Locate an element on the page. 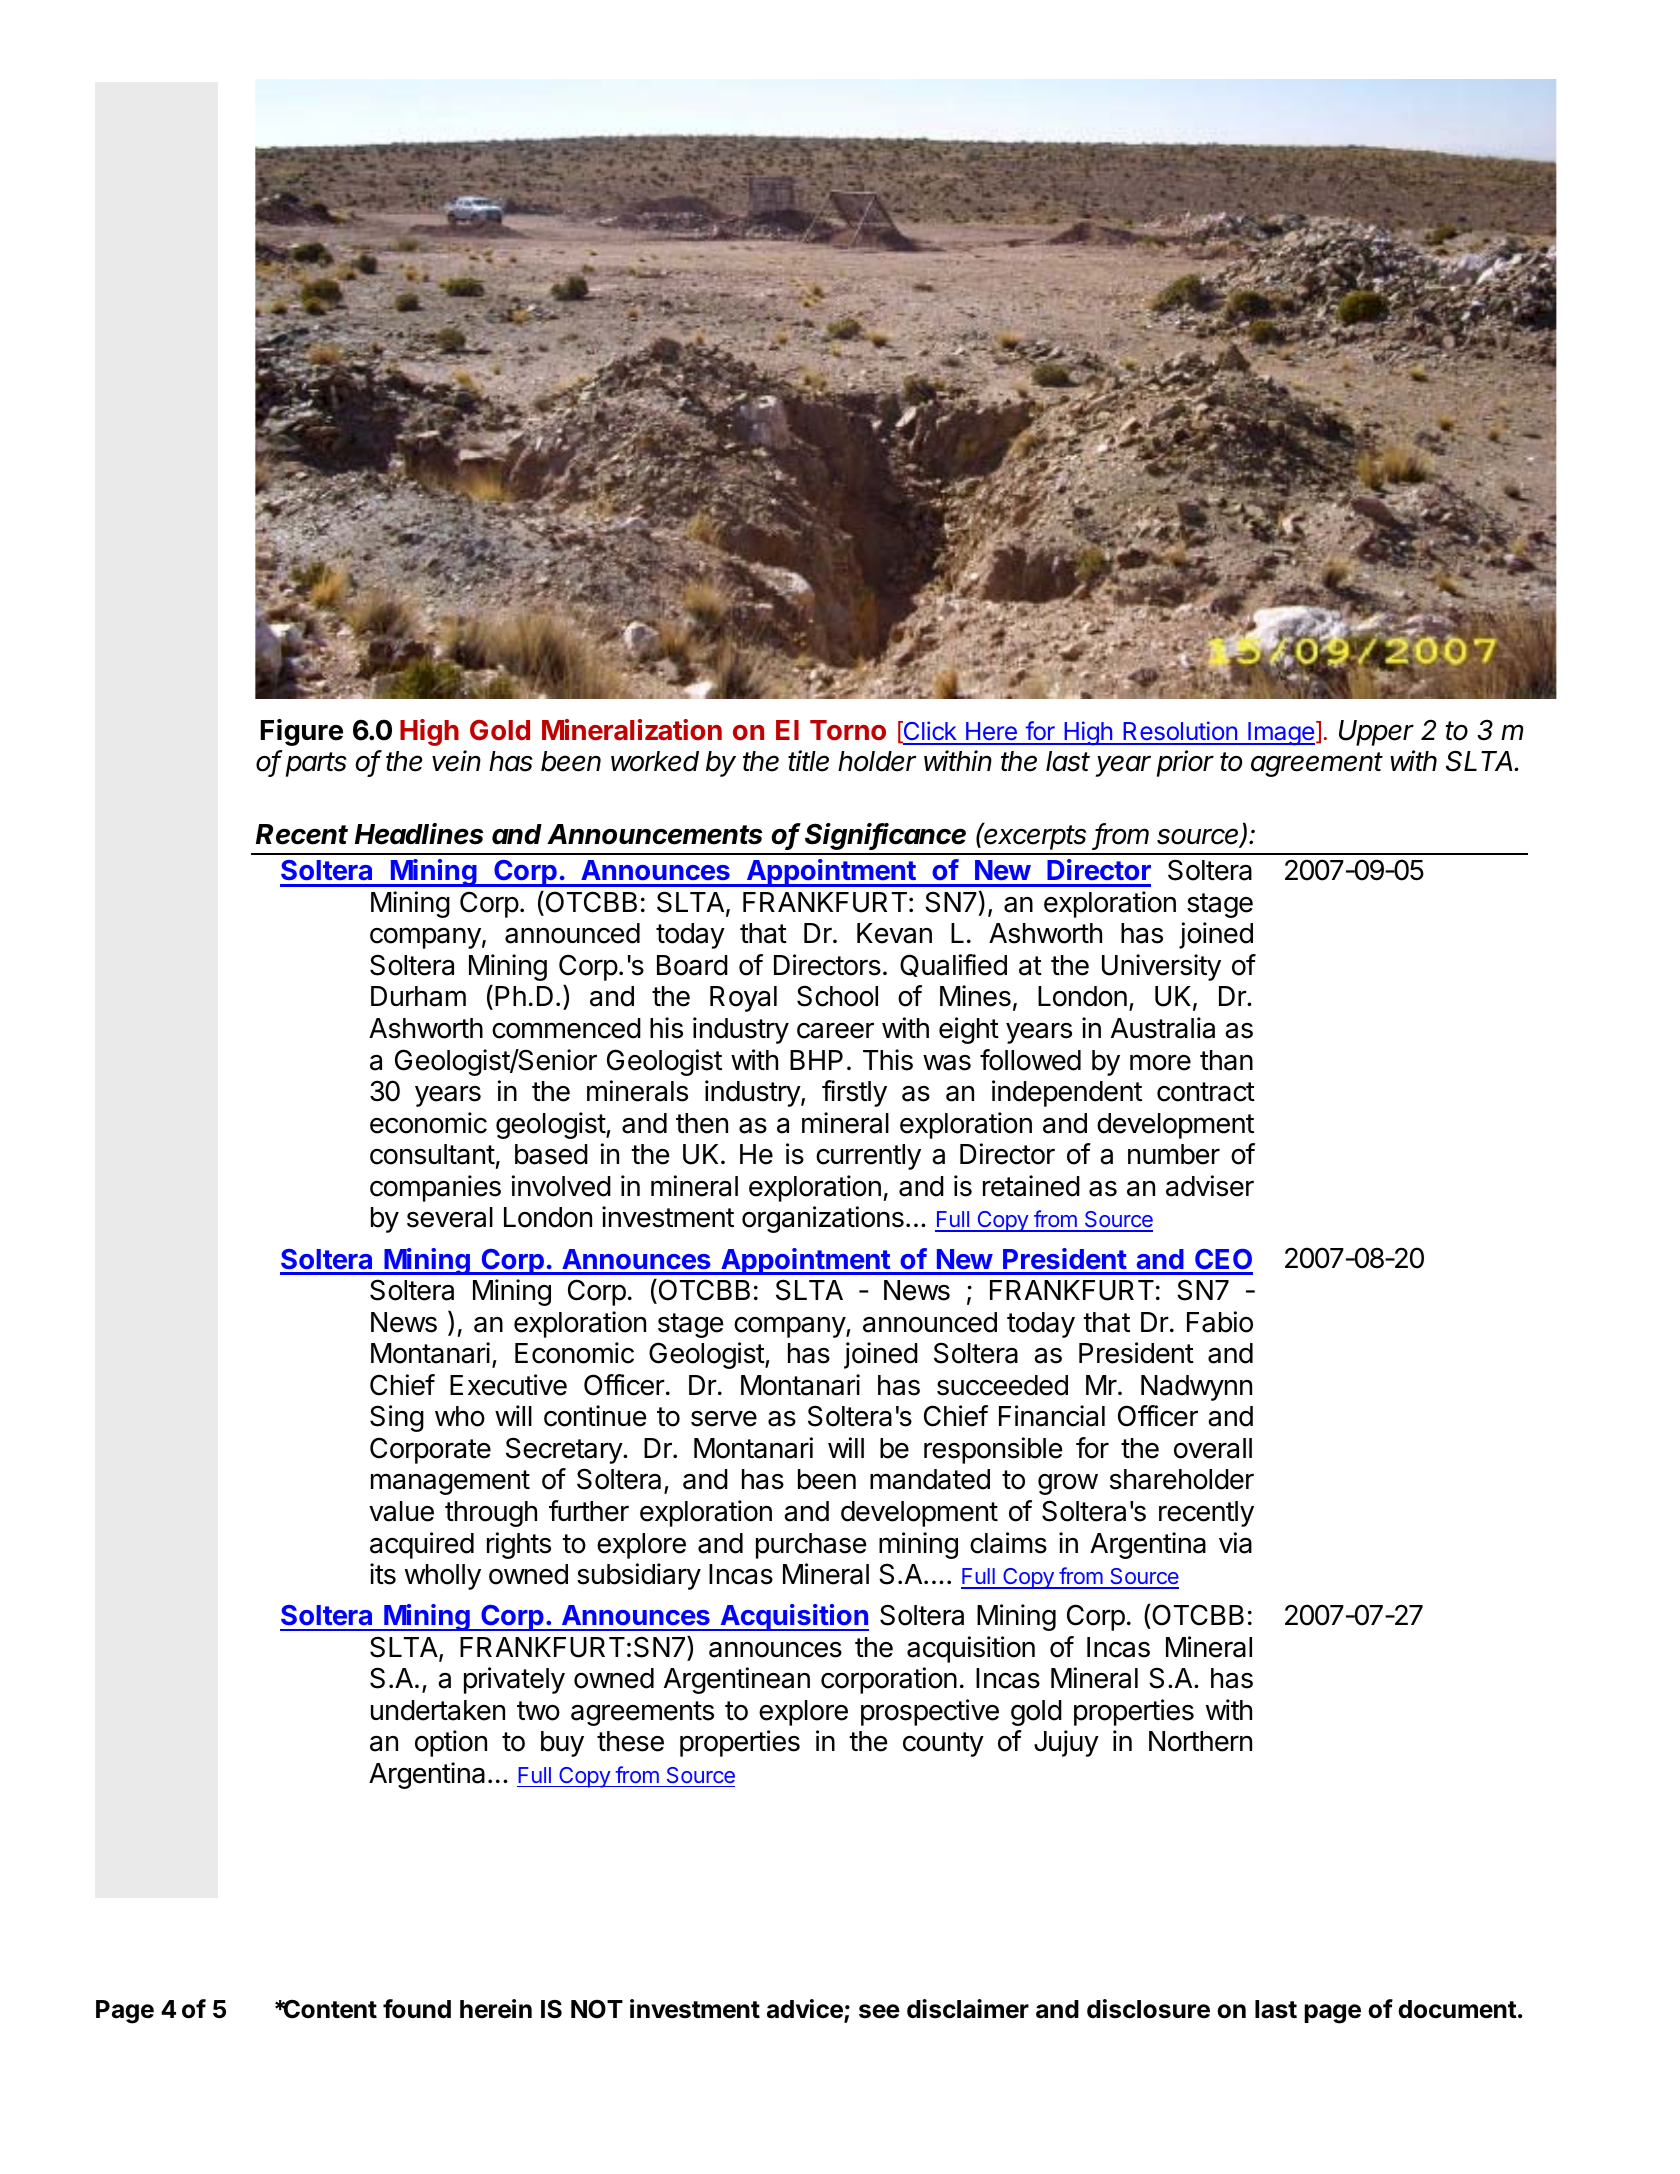 The width and height of the image is (1680, 2174). succeeded is located at coordinates (1002, 1385).
